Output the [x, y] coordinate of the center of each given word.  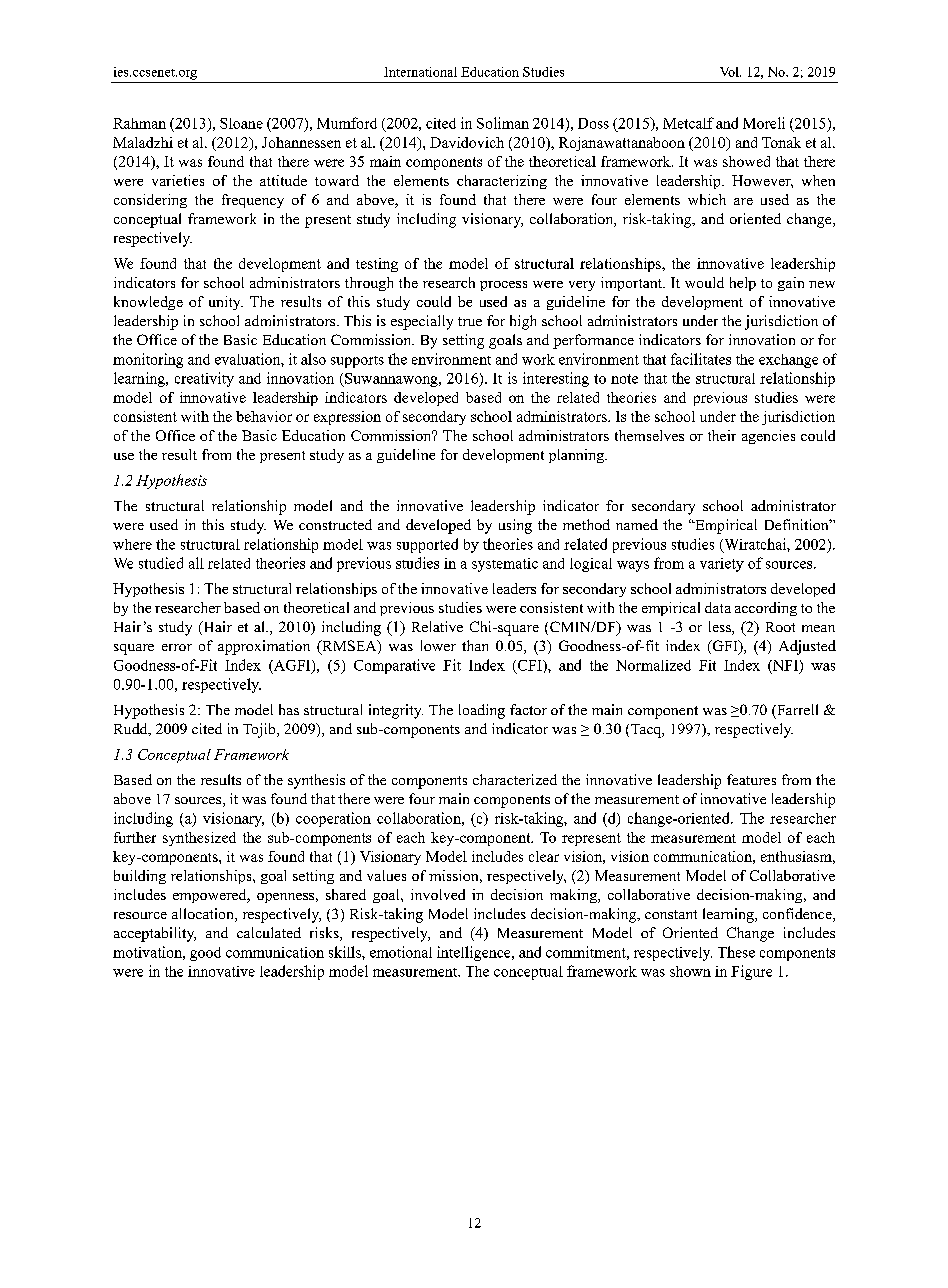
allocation [204, 915]
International [420, 72]
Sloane [241, 123]
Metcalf [688, 123]
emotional [401, 952]
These [736, 952]
